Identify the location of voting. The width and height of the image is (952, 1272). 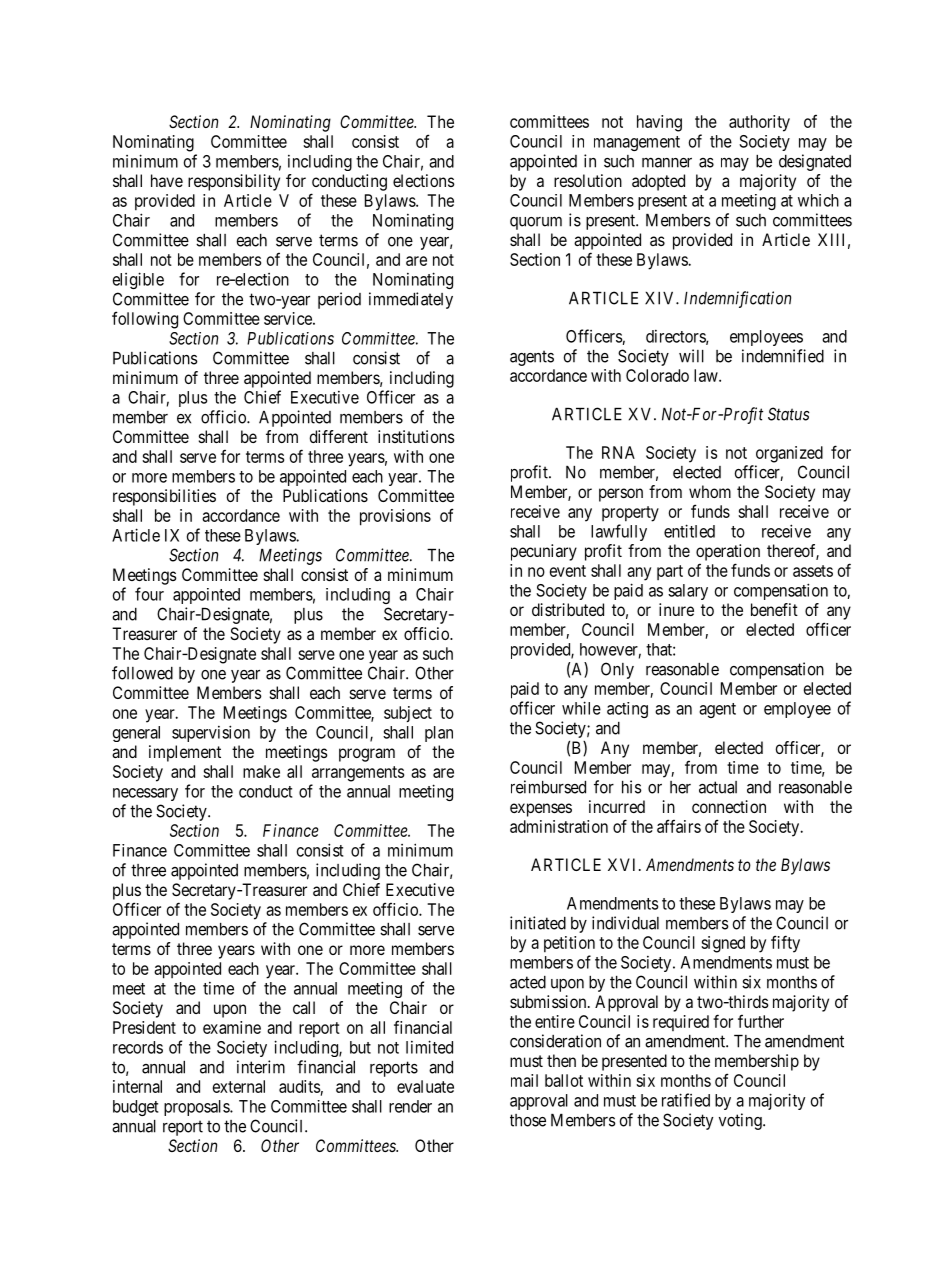
(741, 1121).
